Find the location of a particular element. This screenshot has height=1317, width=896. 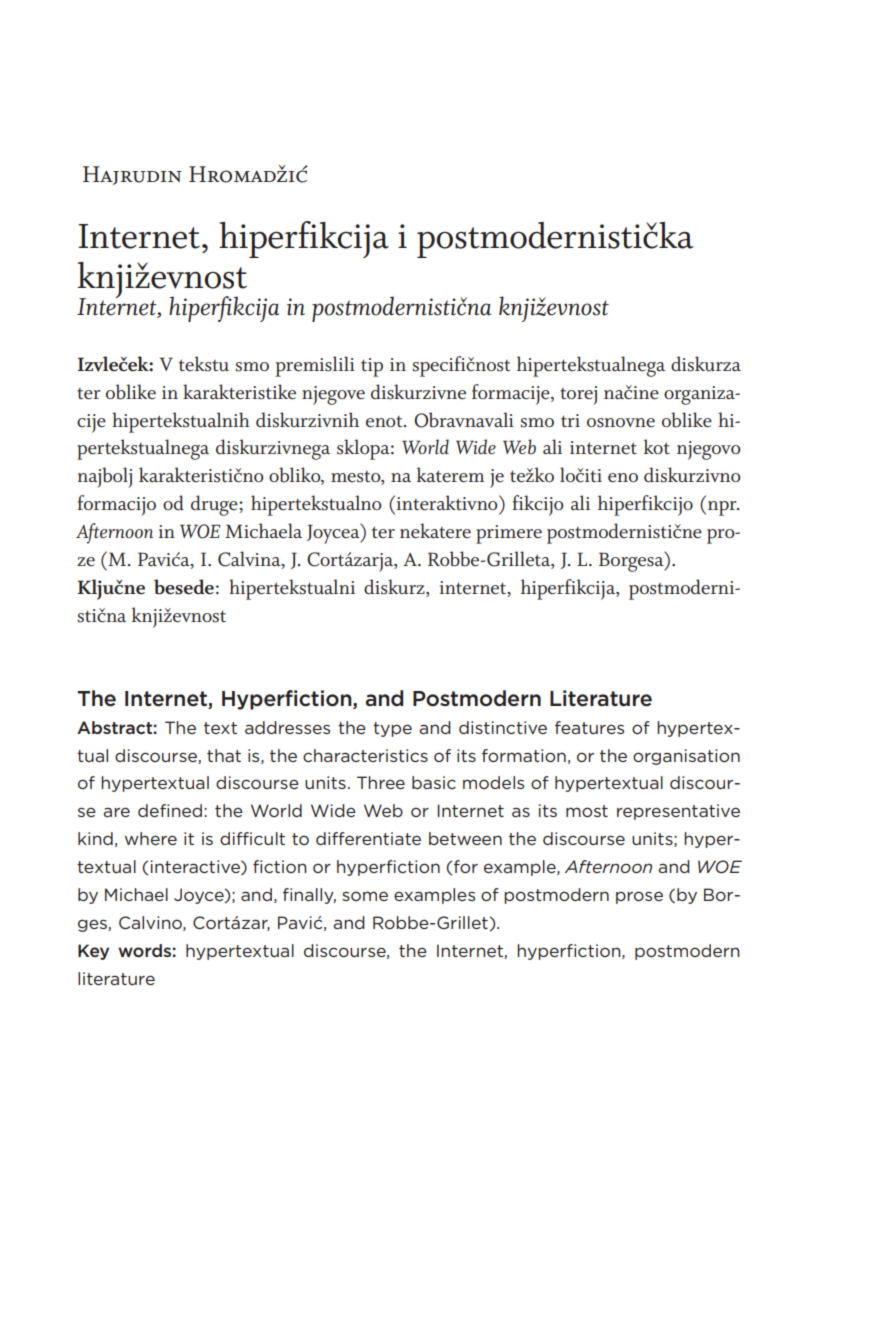

prose is located at coordinates (639, 897).
